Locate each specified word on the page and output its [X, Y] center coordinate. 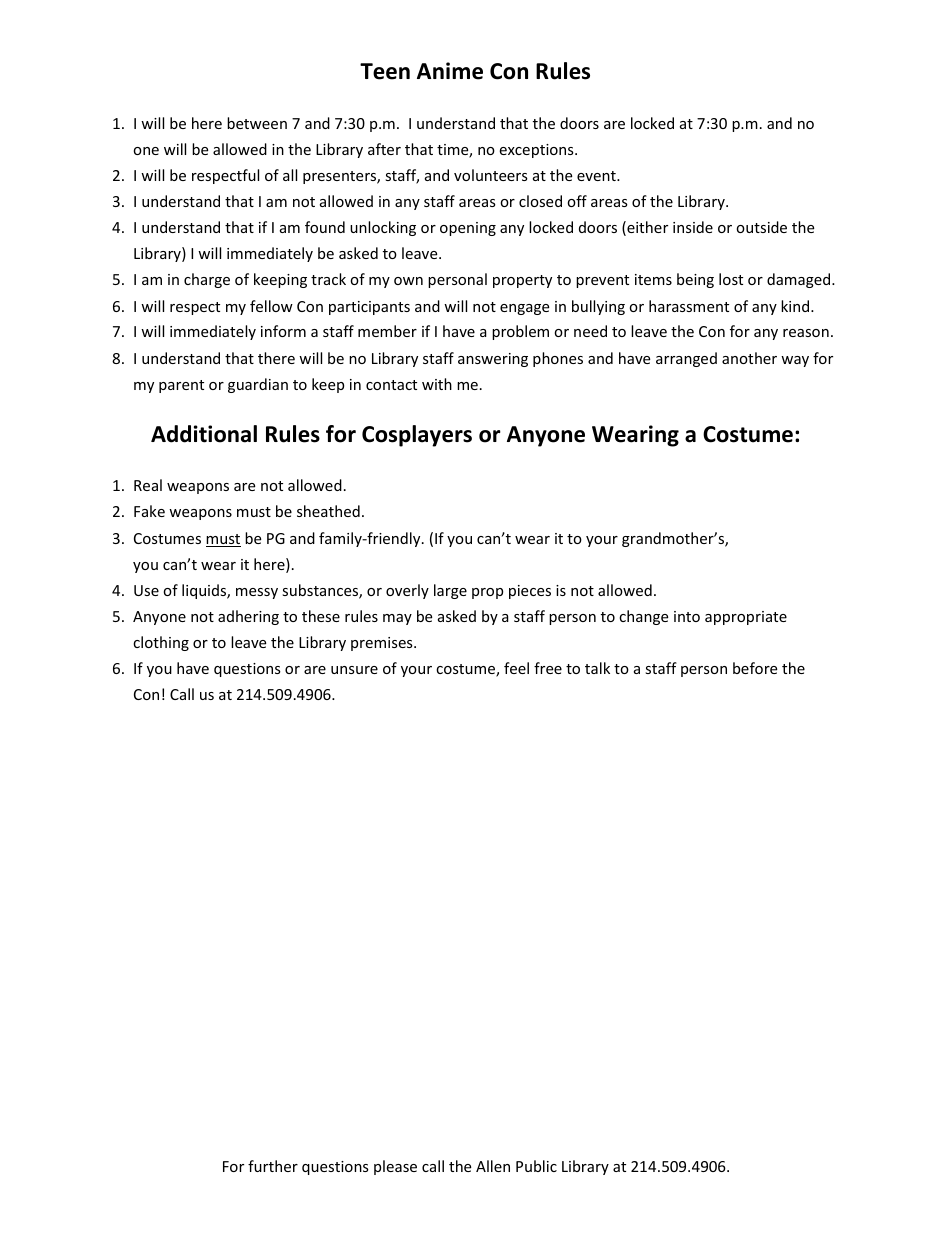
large [450, 591]
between [257, 123]
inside [693, 227]
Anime [450, 71]
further [273, 1166]
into [687, 616]
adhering [248, 617]
